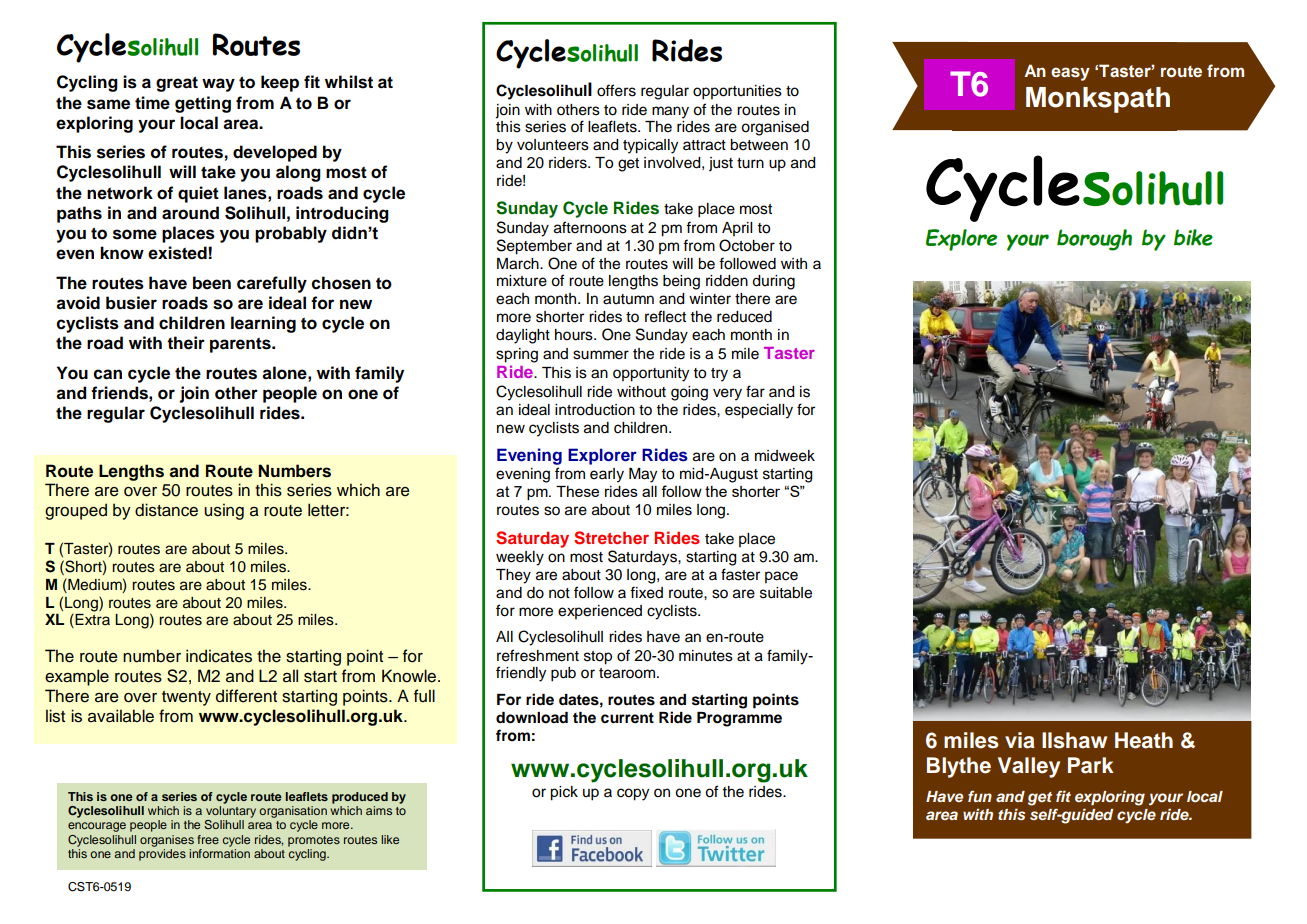  Describe the element at coordinates (203, 104) in the page. I see `getting` at that location.
